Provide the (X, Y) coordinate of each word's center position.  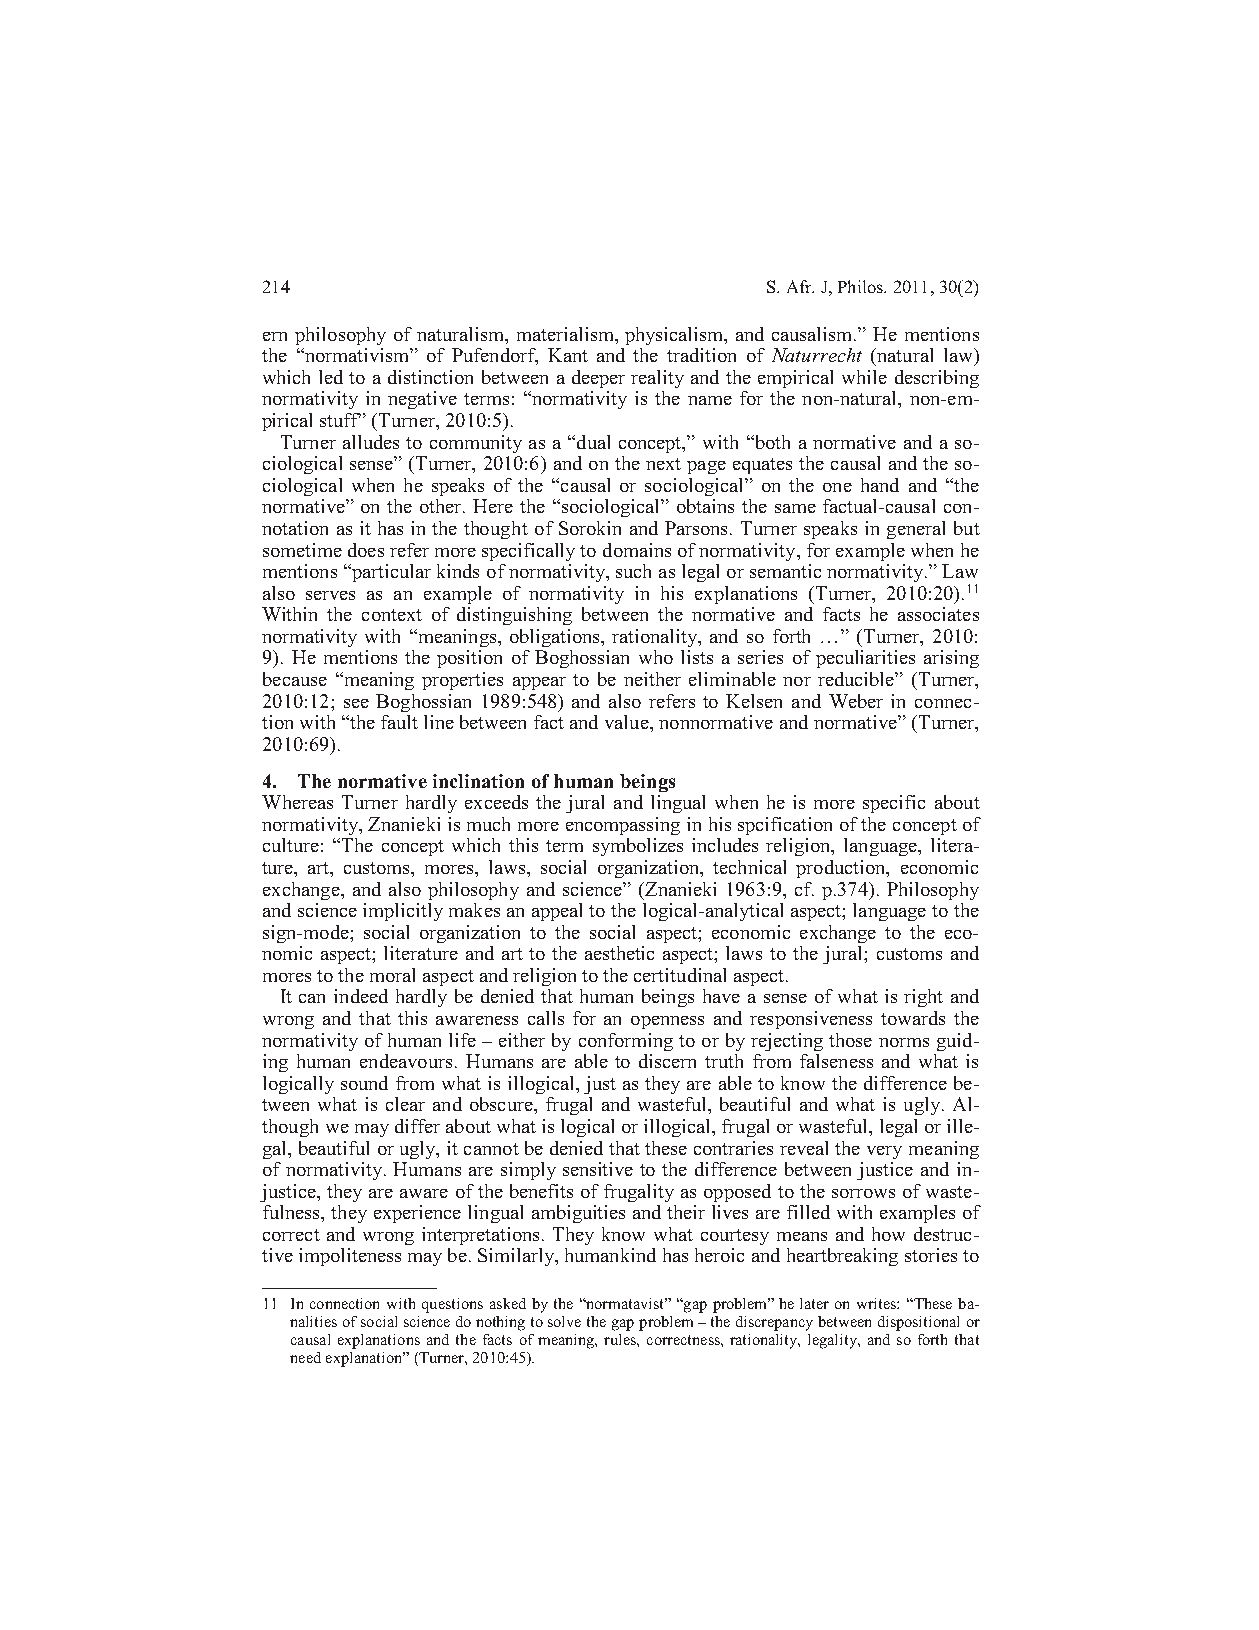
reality (657, 379)
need (305, 1357)
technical (749, 867)
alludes (371, 442)
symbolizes (638, 847)
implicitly (403, 912)
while (864, 377)
